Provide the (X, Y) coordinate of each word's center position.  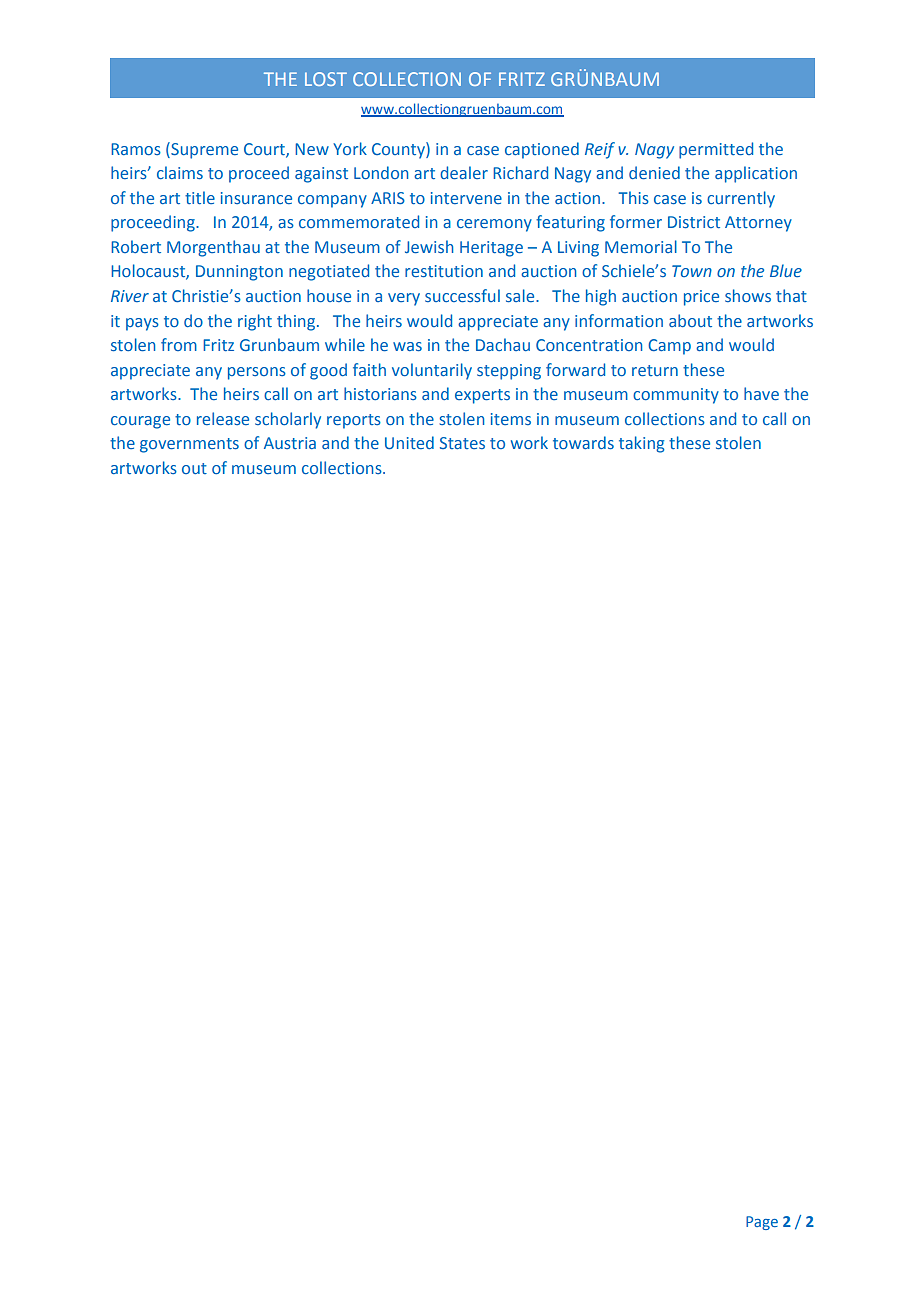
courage (140, 422)
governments (189, 445)
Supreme (203, 150)
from (179, 344)
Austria (290, 443)
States (462, 443)
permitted (716, 150)
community (676, 396)
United (409, 442)
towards (583, 442)
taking (642, 444)
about (690, 320)
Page (762, 1223)
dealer (464, 172)
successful (462, 295)
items (511, 419)
